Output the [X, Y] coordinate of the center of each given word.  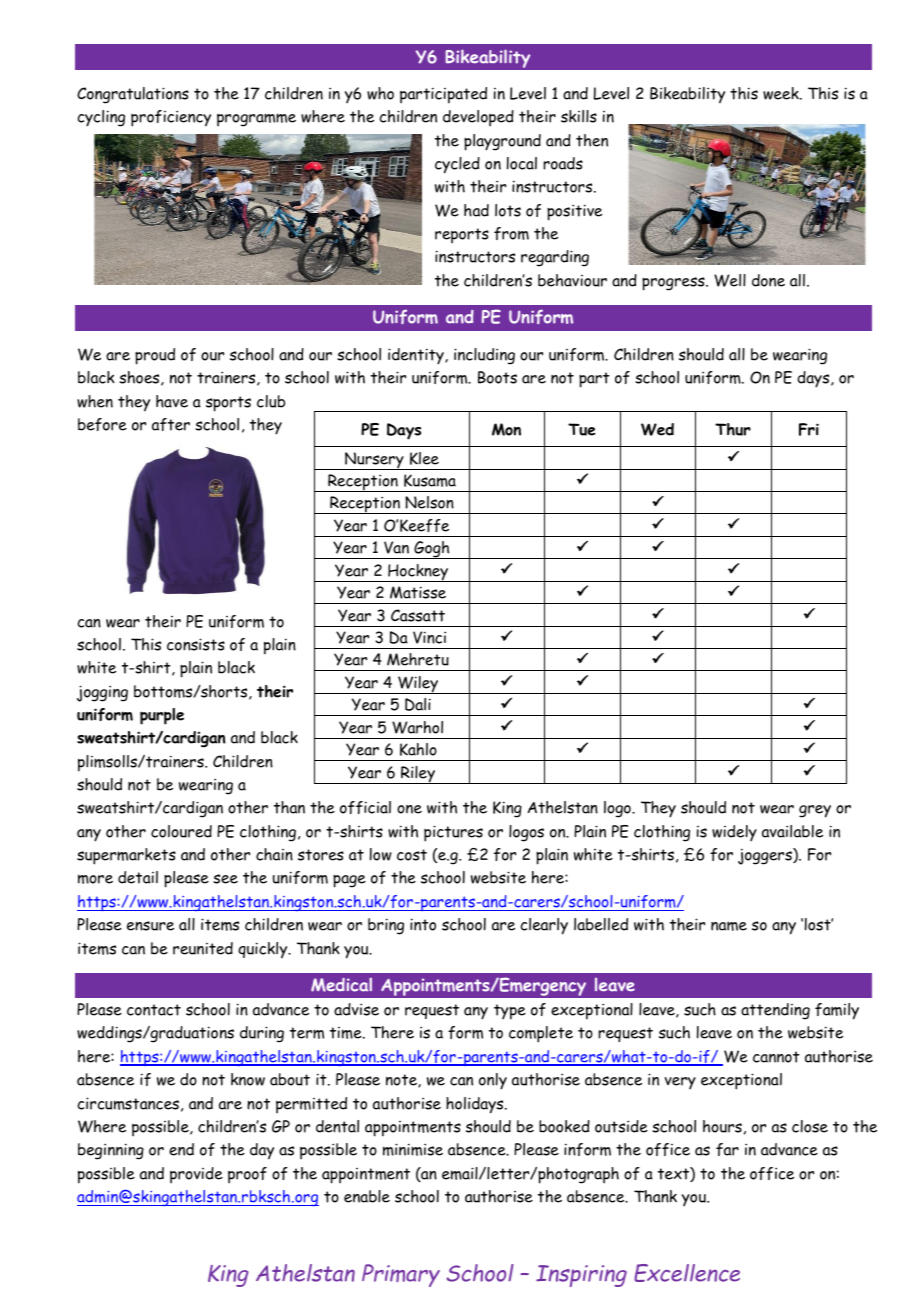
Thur [733, 429]
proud [155, 356]
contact [154, 1010]
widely [734, 833]
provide [196, 1175]
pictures [453, 833]
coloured [181, 831]
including [484, 356]
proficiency [171, 118]
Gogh [432, 550]
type [510, 1012]
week [782, 93]
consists [196, 644]
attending [775, 1011]
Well [730, 280]
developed [478, 118]
